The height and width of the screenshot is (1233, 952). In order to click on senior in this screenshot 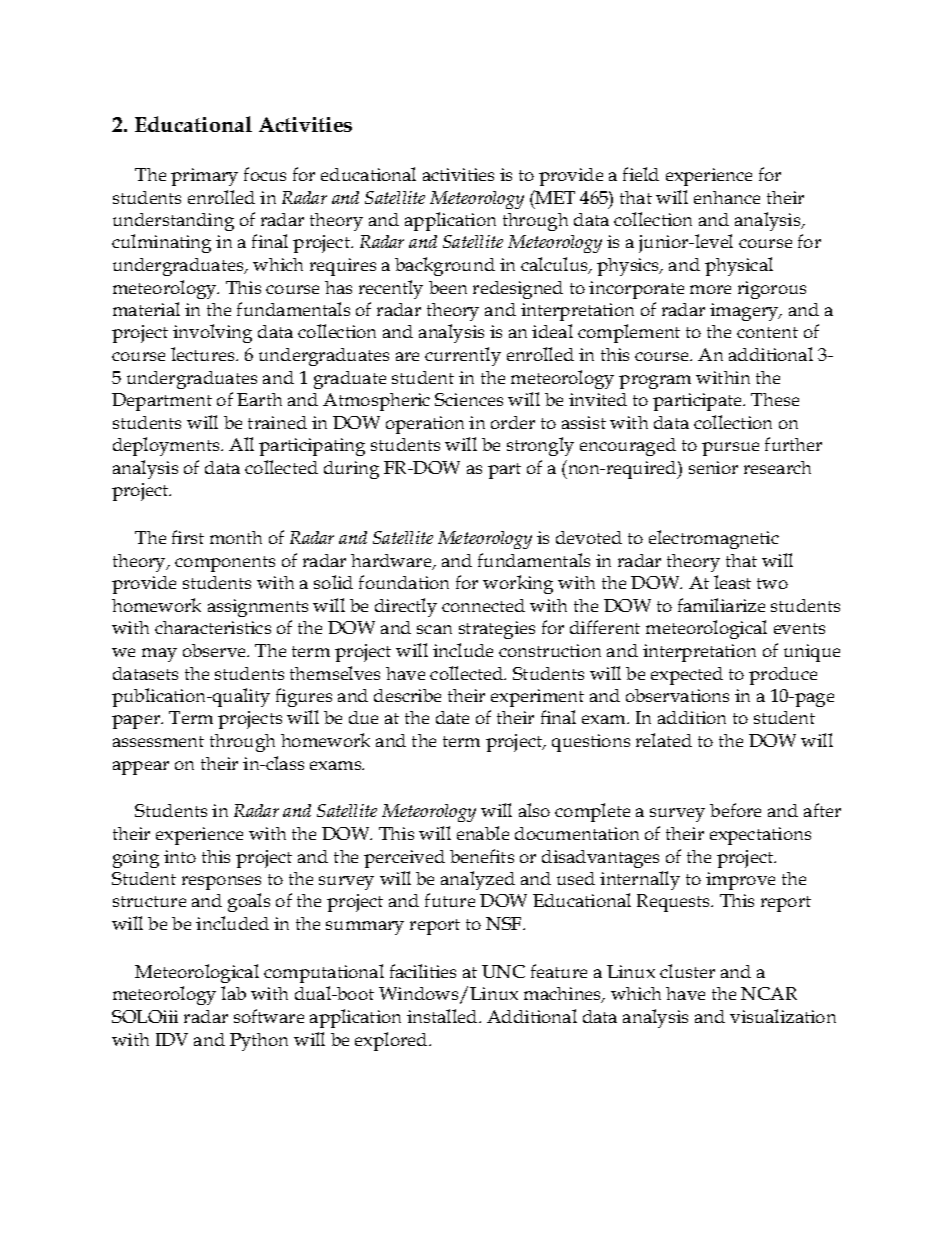, I will do `click(713, 467)`.
